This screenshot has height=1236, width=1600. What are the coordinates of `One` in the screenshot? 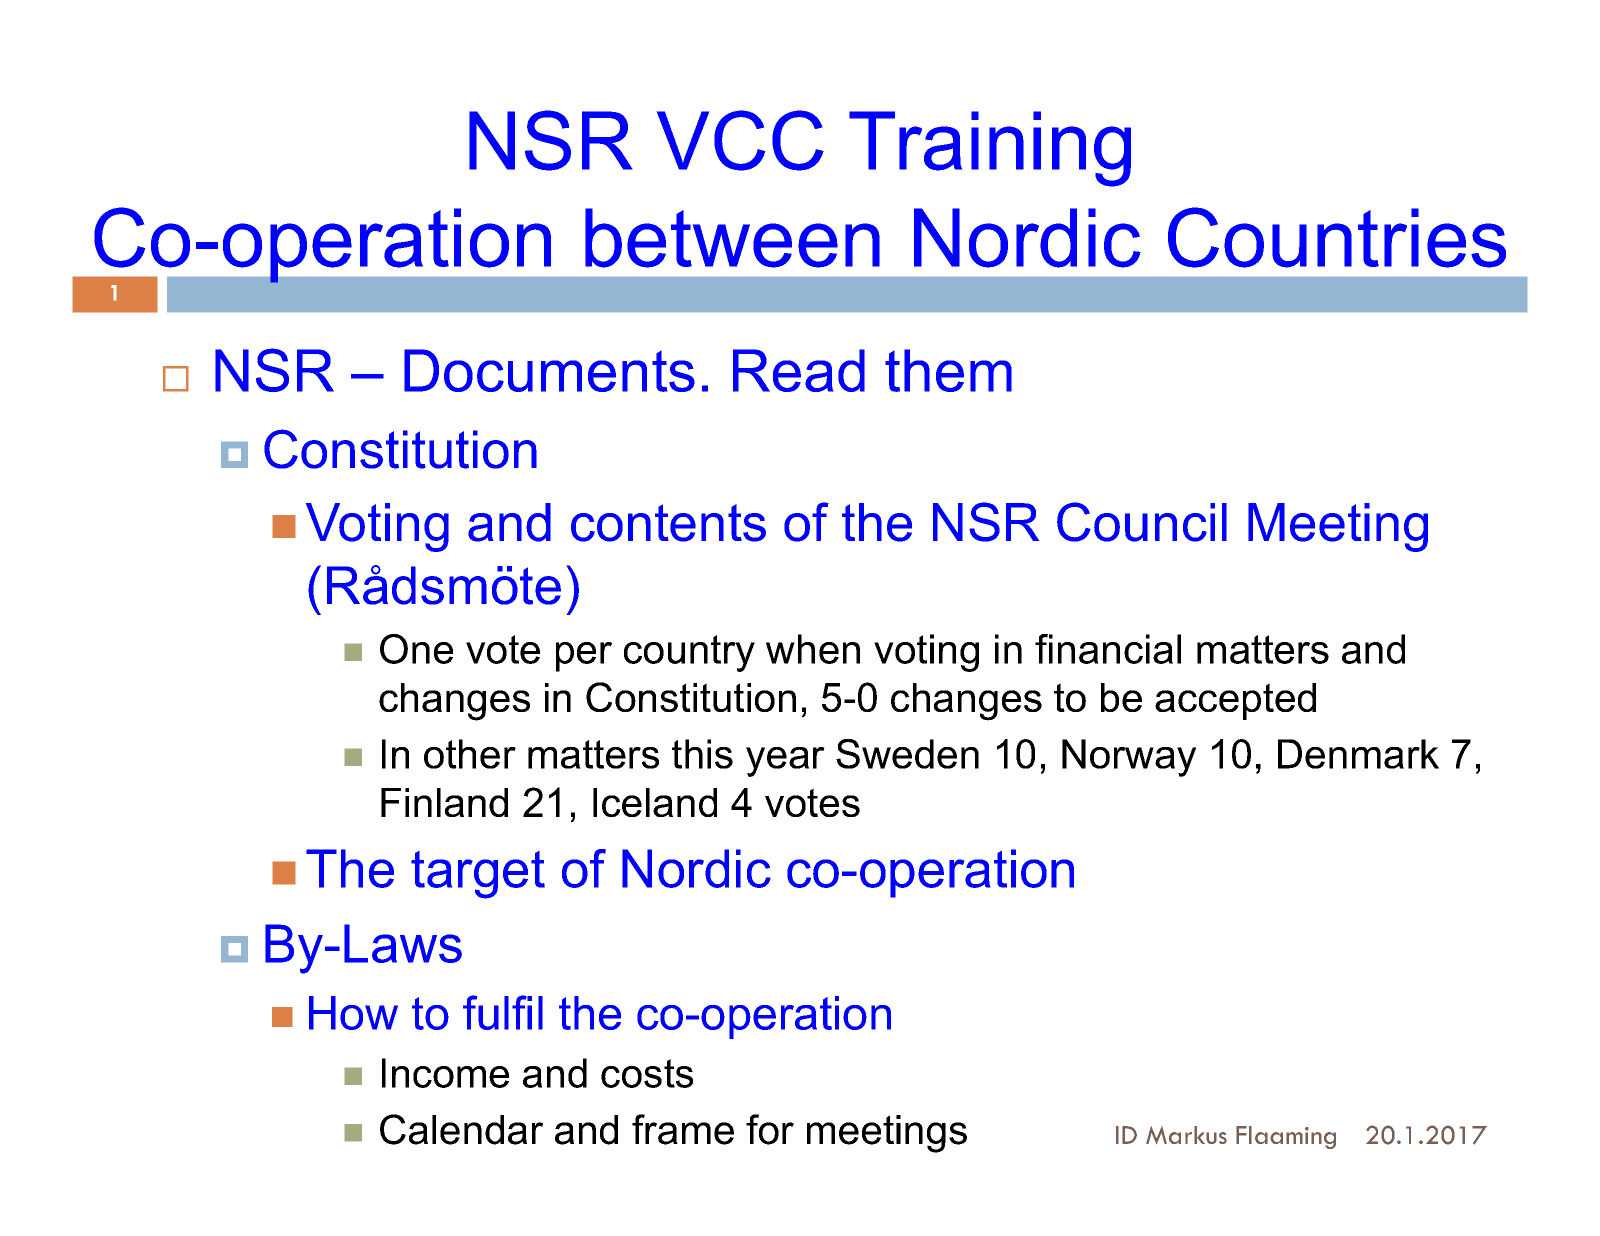 It's located at (416, 649).
